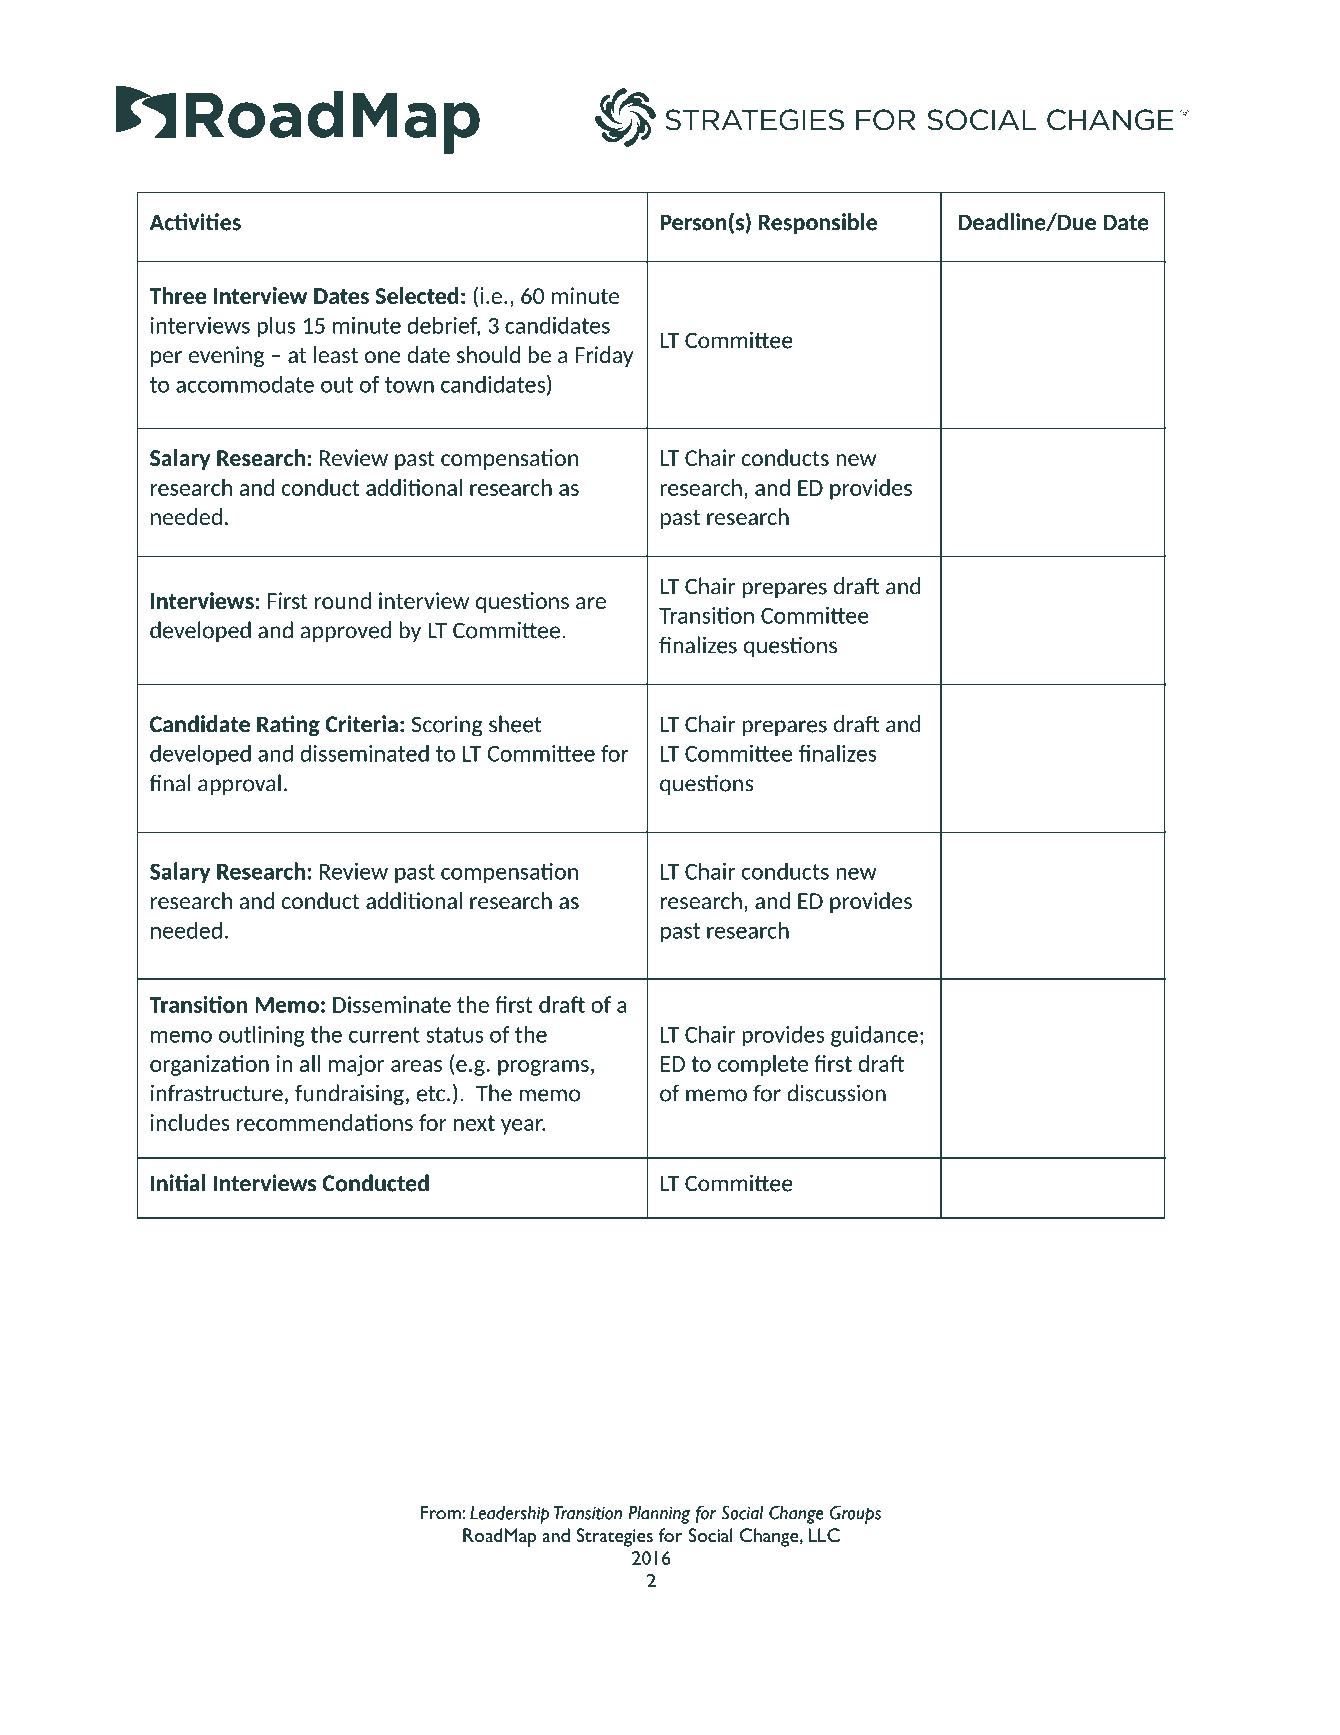  What do you see at coordinates (488, 354) in the screenshot?
I see `should` at bounding box center [488, 354].
